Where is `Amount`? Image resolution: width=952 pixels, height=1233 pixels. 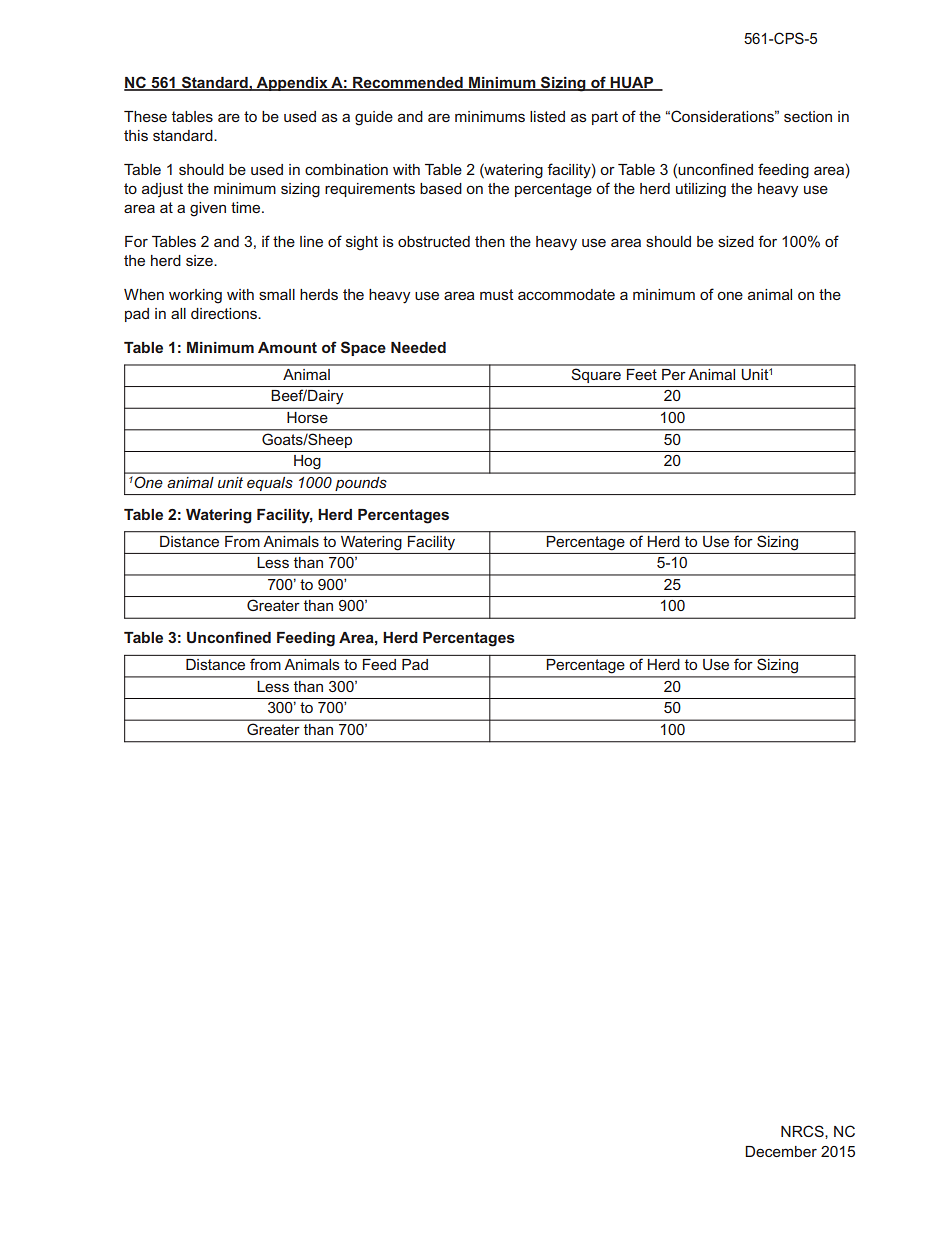
Amount is located at coordinates (287, 347).
